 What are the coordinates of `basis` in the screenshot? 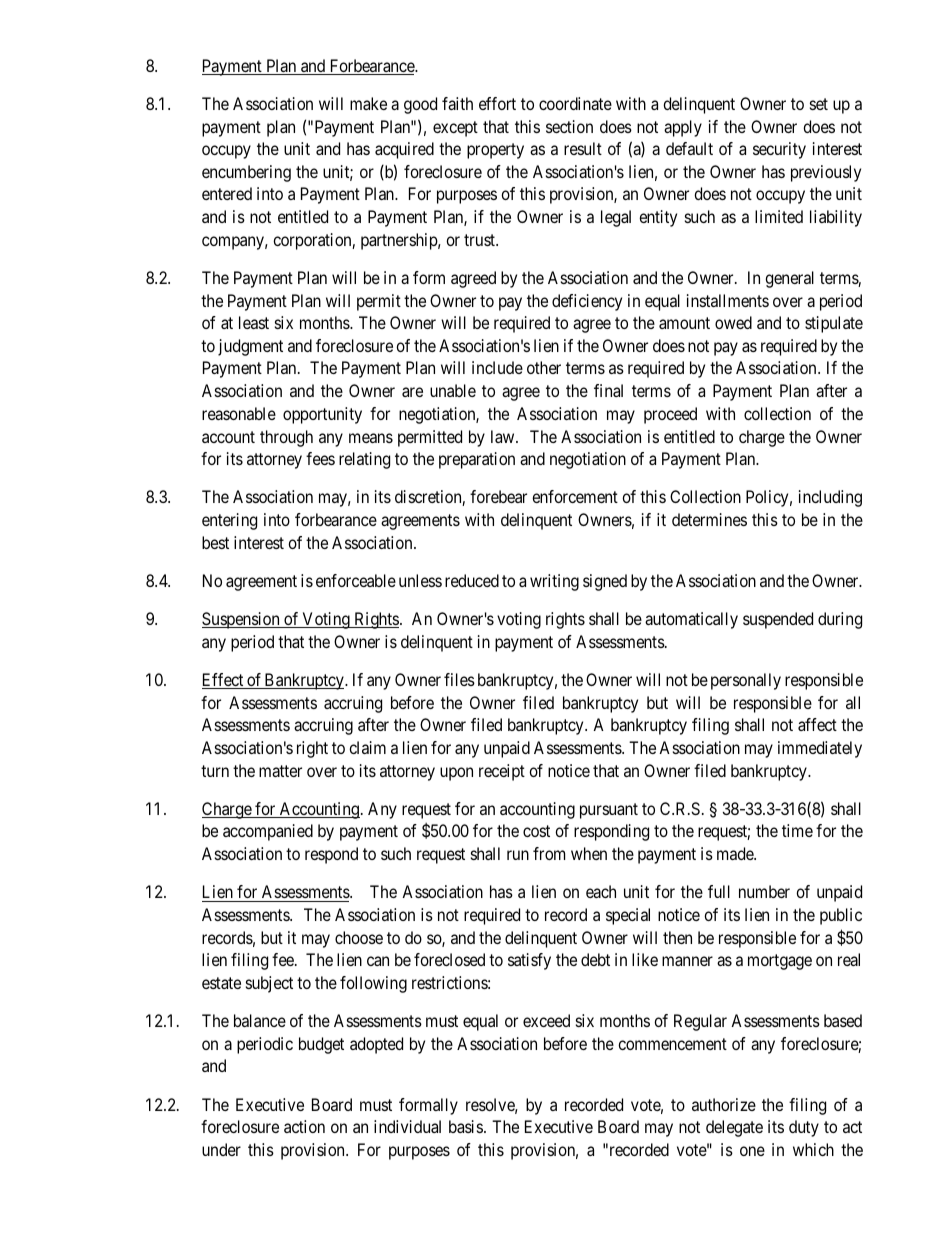 It's located at (466, 1126).
